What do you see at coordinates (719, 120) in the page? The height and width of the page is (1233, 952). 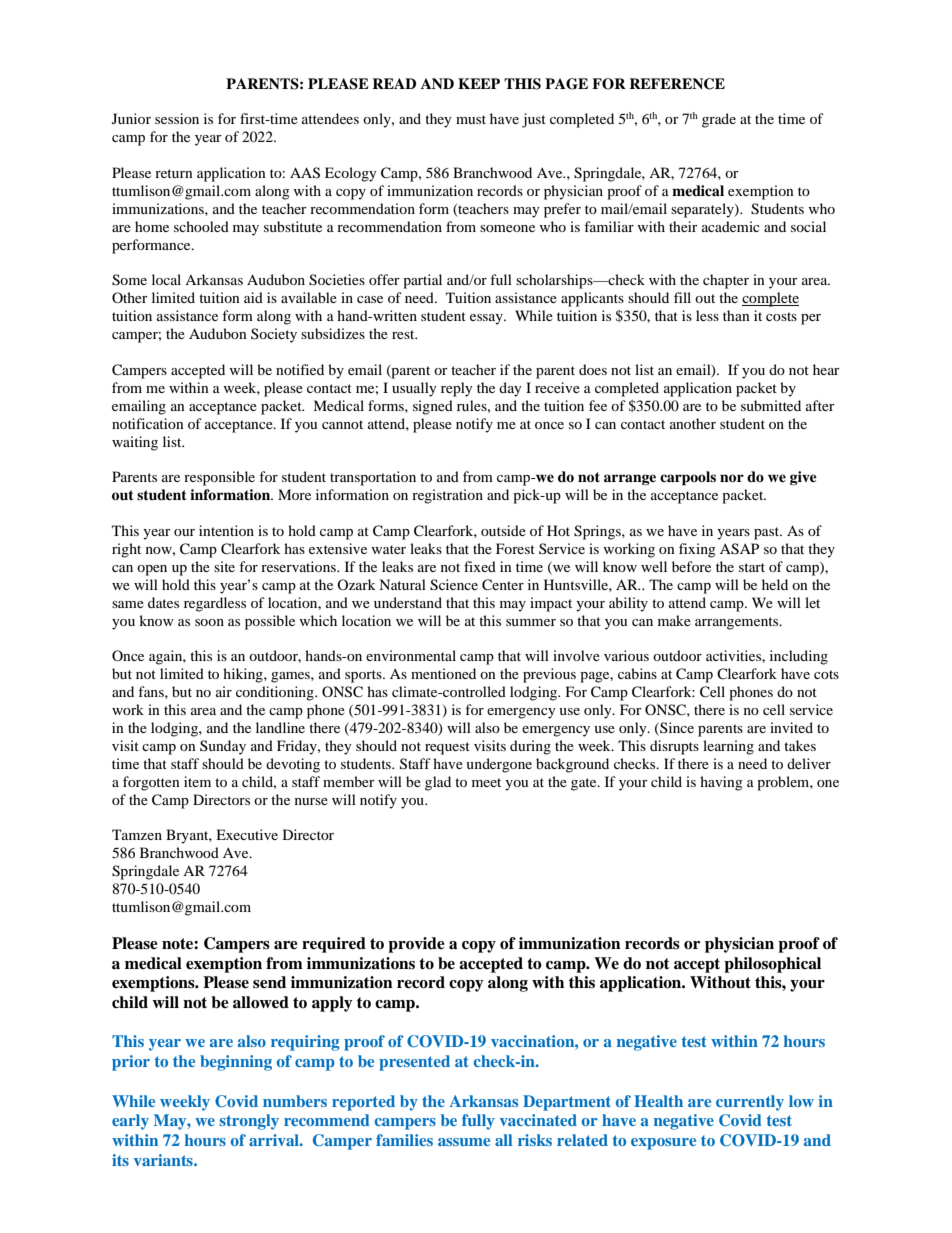 I see `grade` at bounding box center [719, 120].
